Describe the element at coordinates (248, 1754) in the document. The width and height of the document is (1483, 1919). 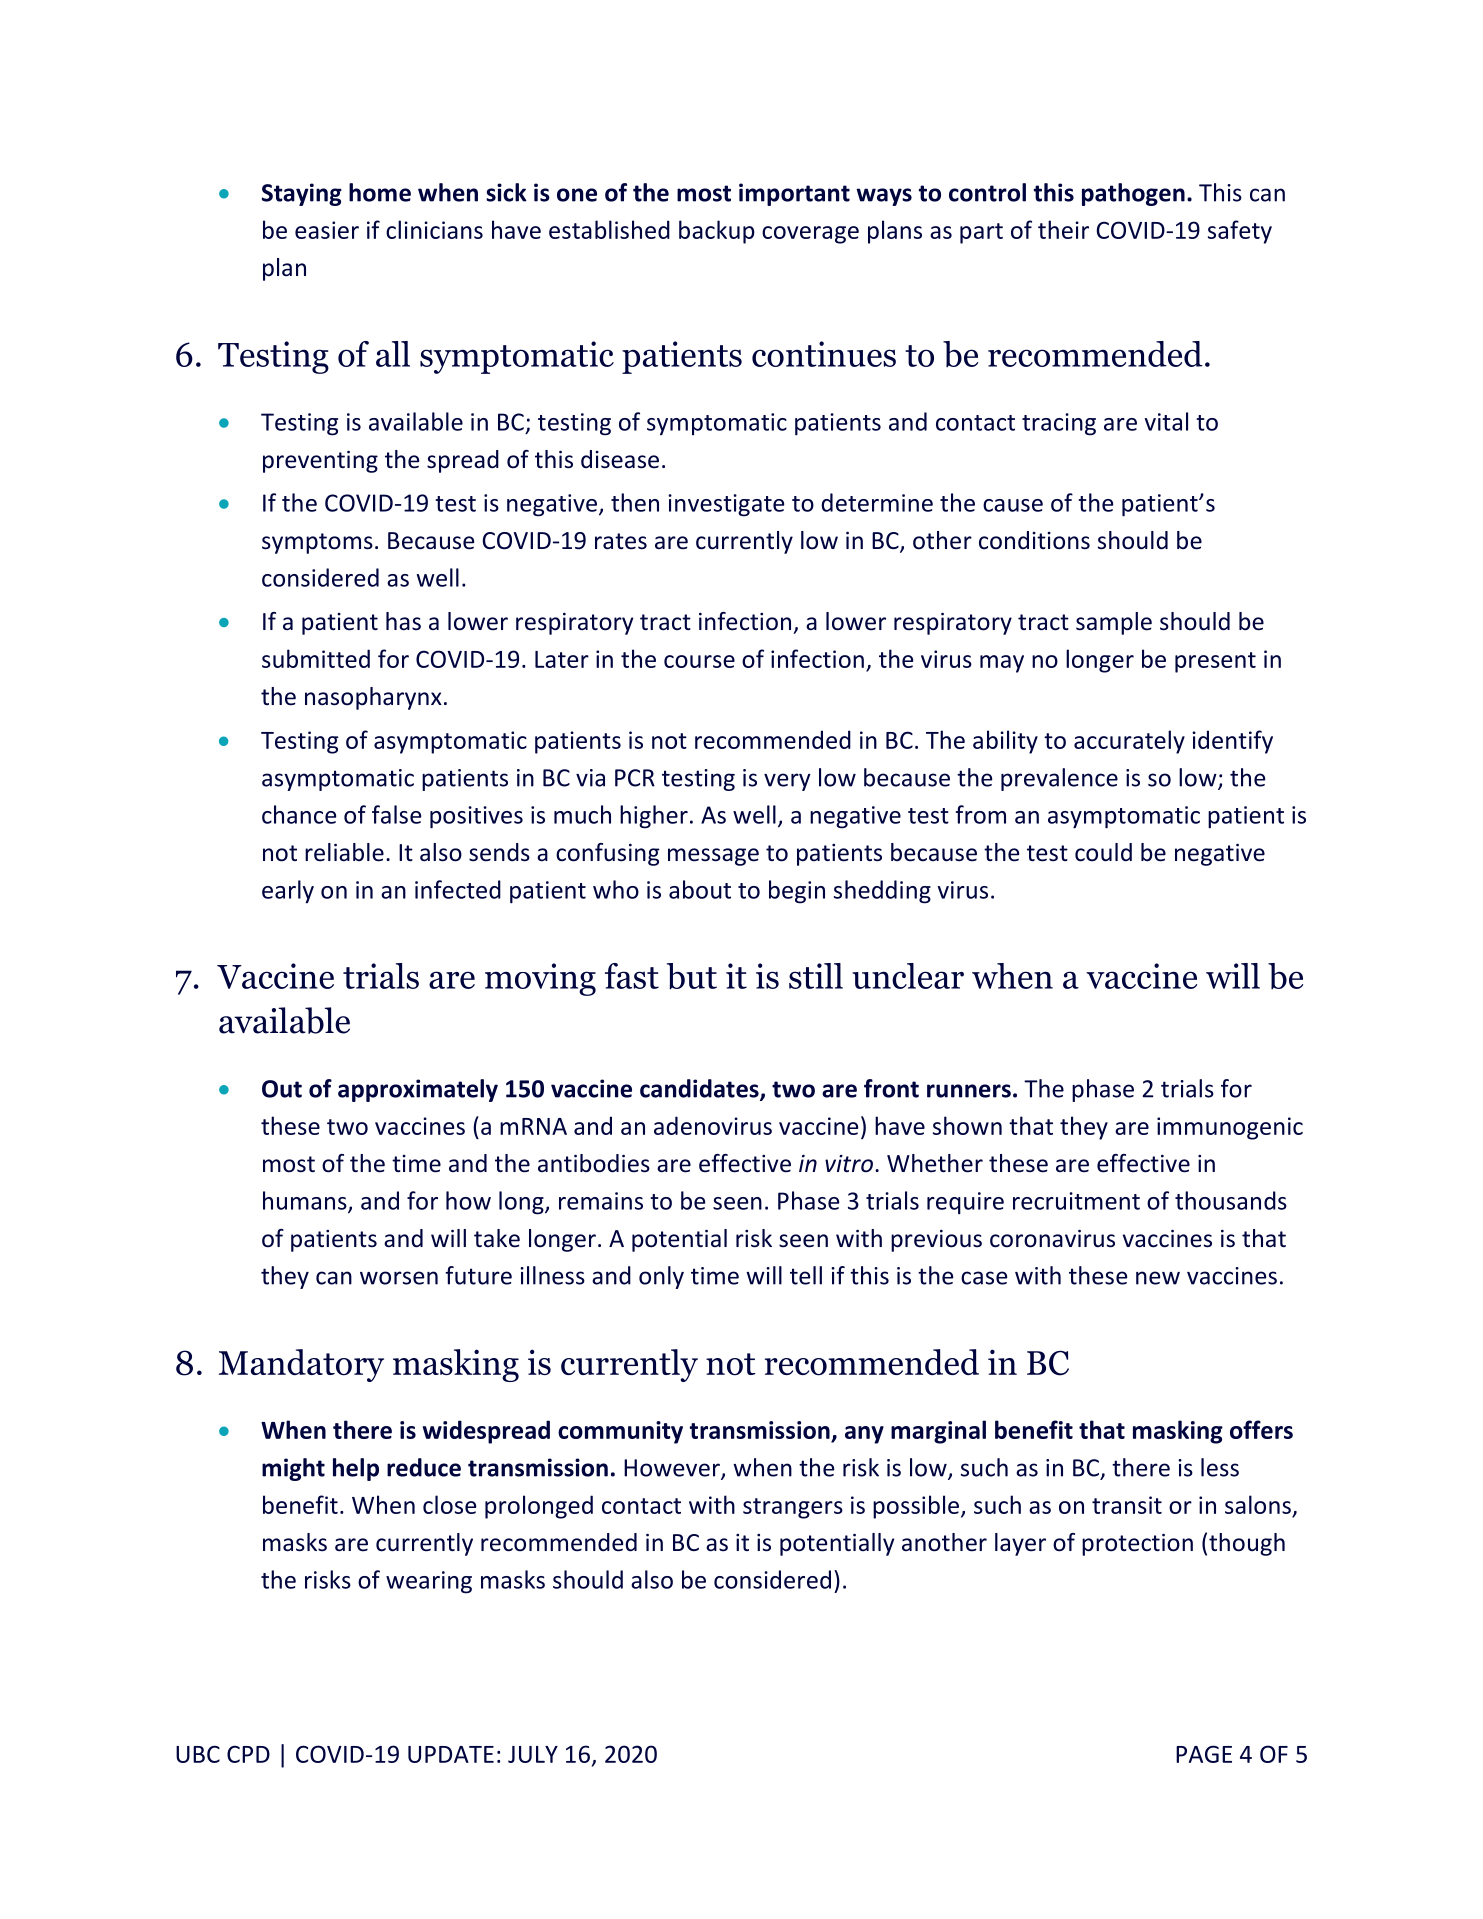
I see `CPD` at that location.
